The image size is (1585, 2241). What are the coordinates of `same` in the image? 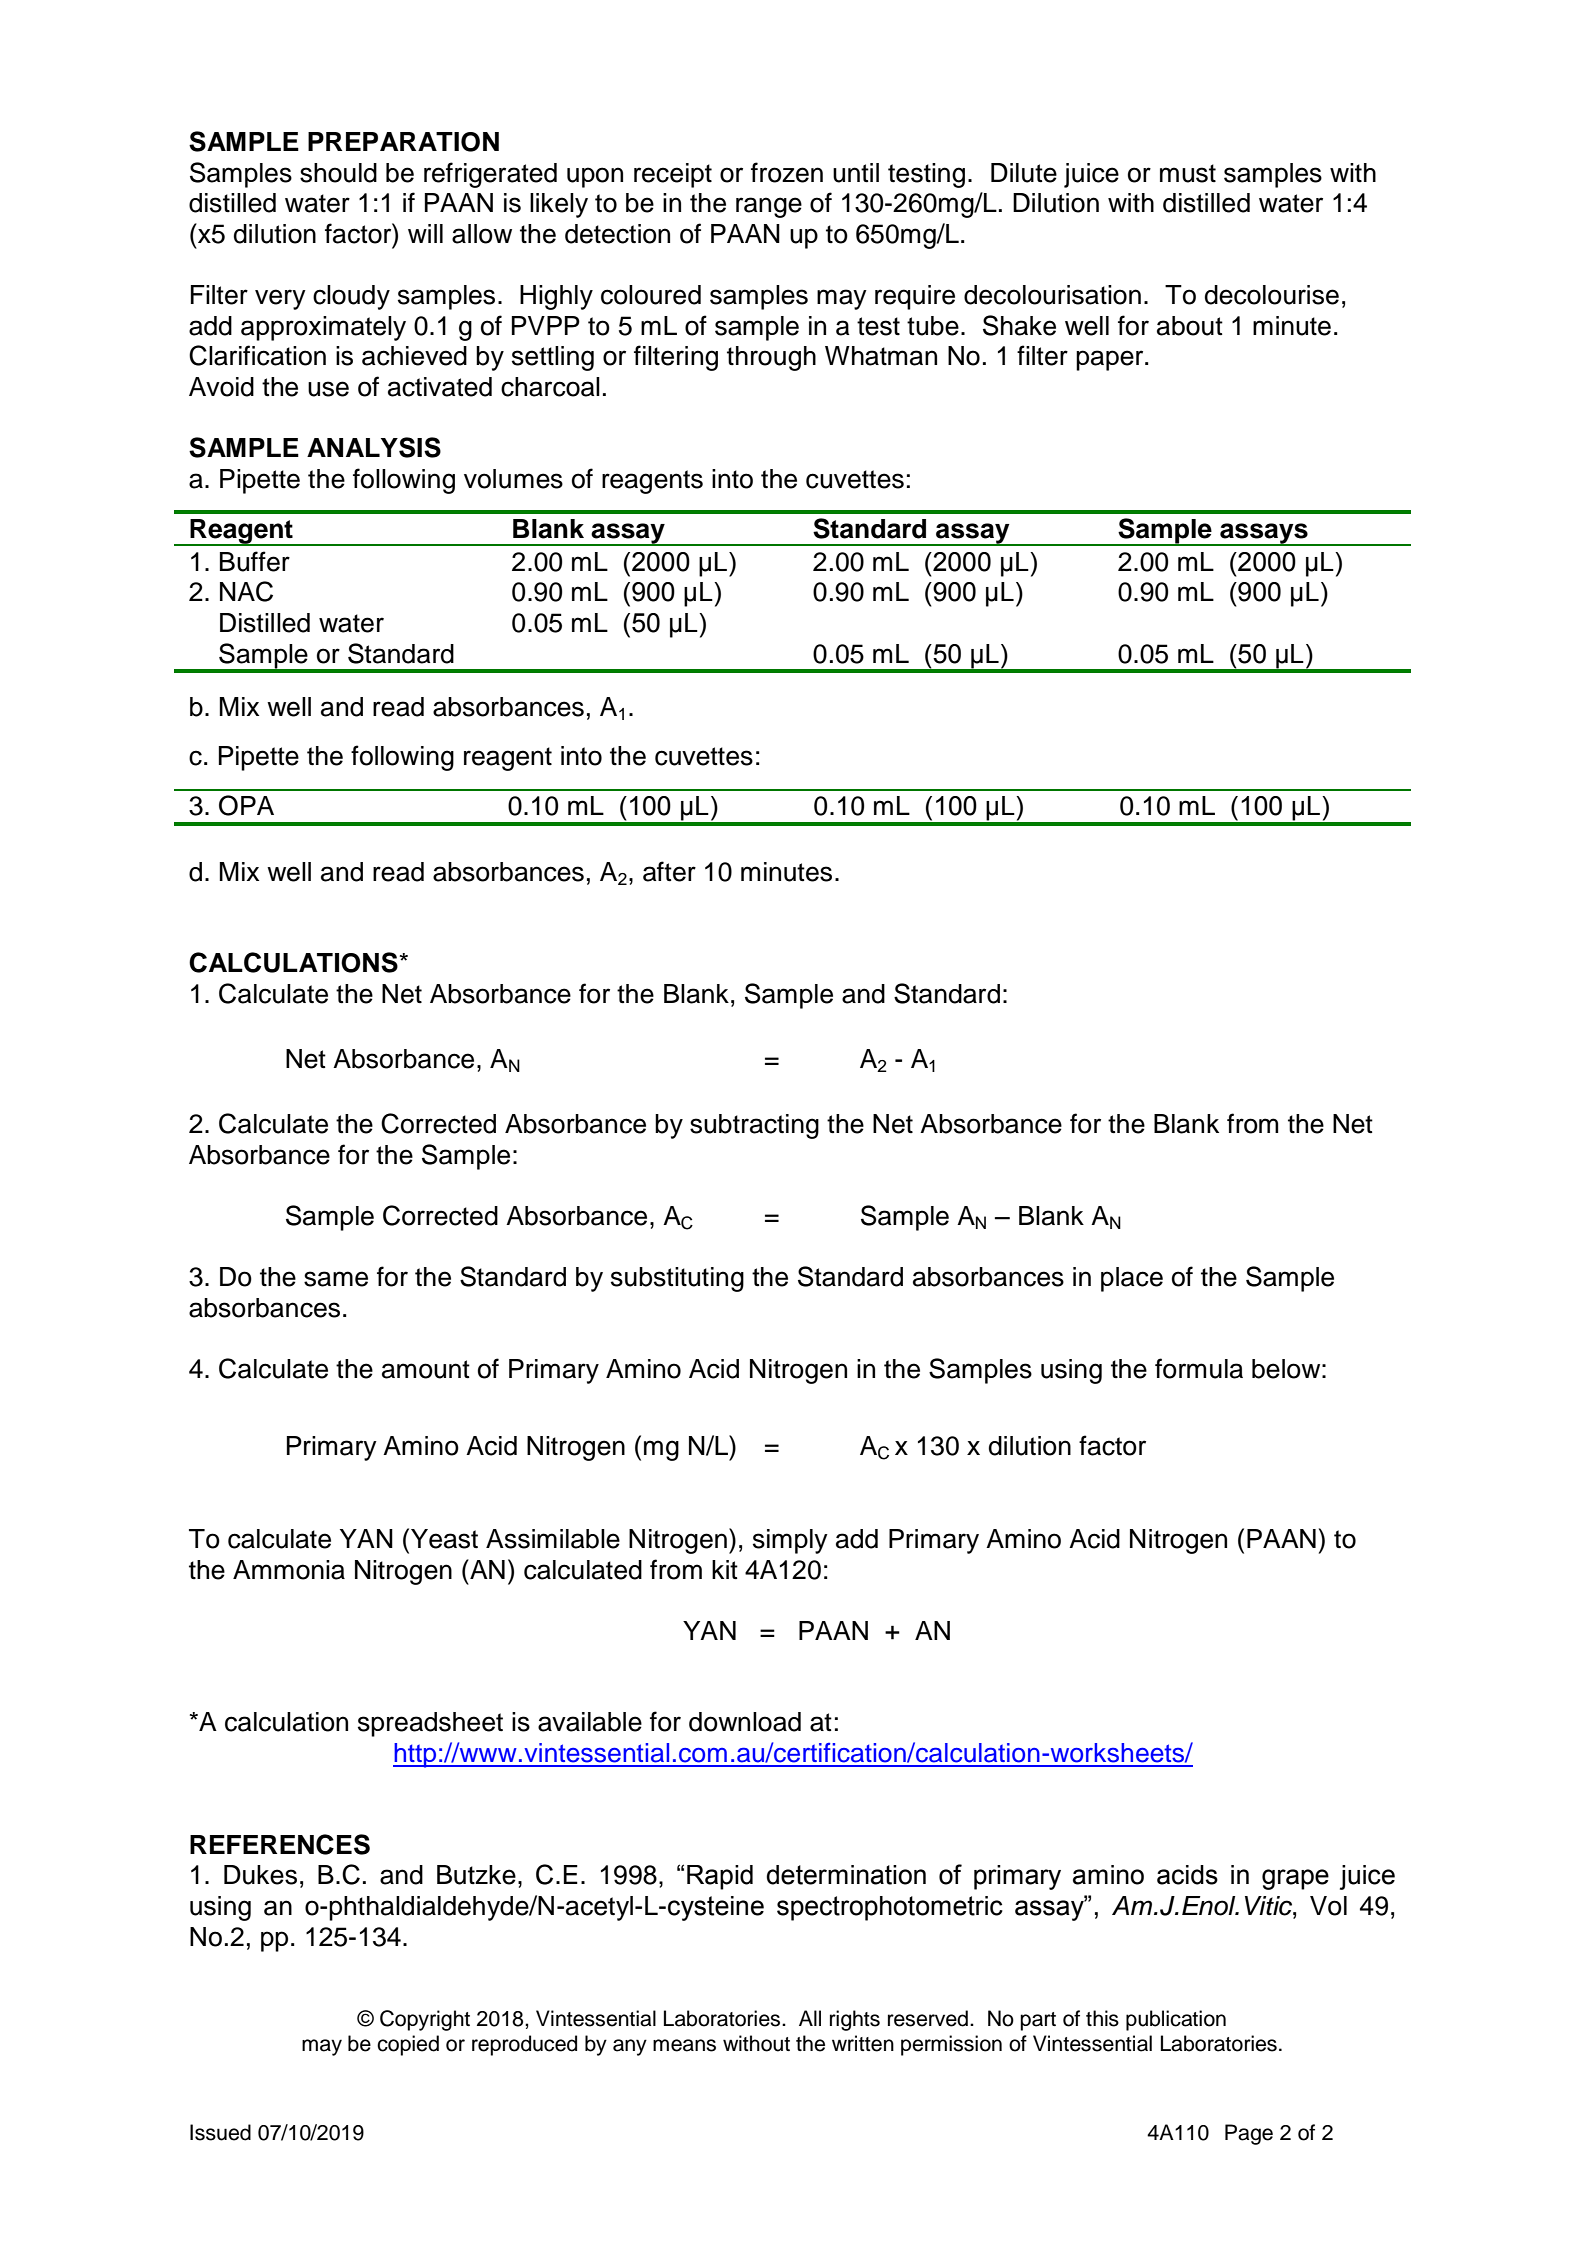 It's located at (336, 1279).
